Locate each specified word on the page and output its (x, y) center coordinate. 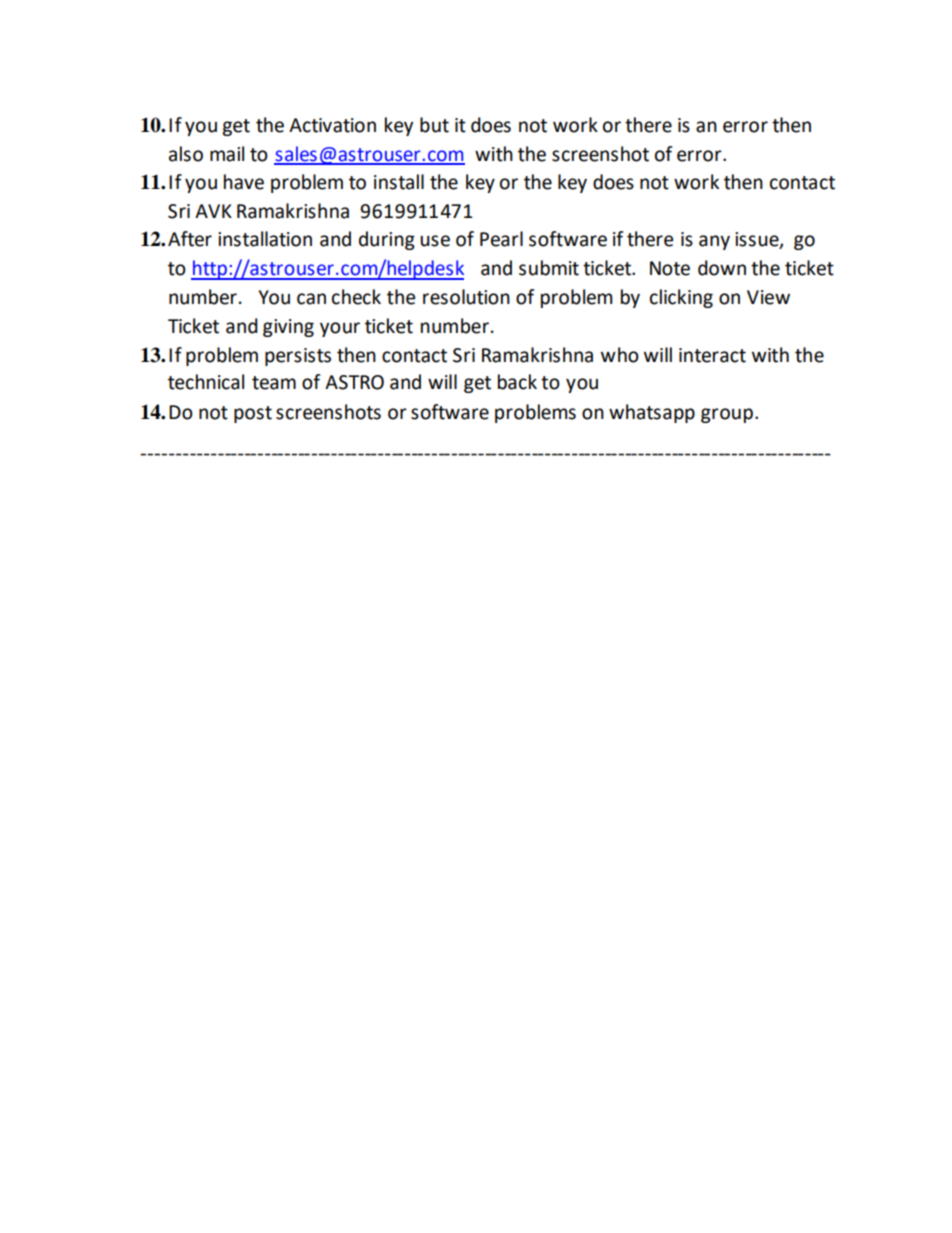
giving (288, 328)
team (274, 383)
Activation (332, 125)
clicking (681, 298)
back (517, 382)
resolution (466, 297)
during (387, 240)
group (727, 415)
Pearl (501, 239)
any (714, 242)
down (722, 268)
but (434, 125)
